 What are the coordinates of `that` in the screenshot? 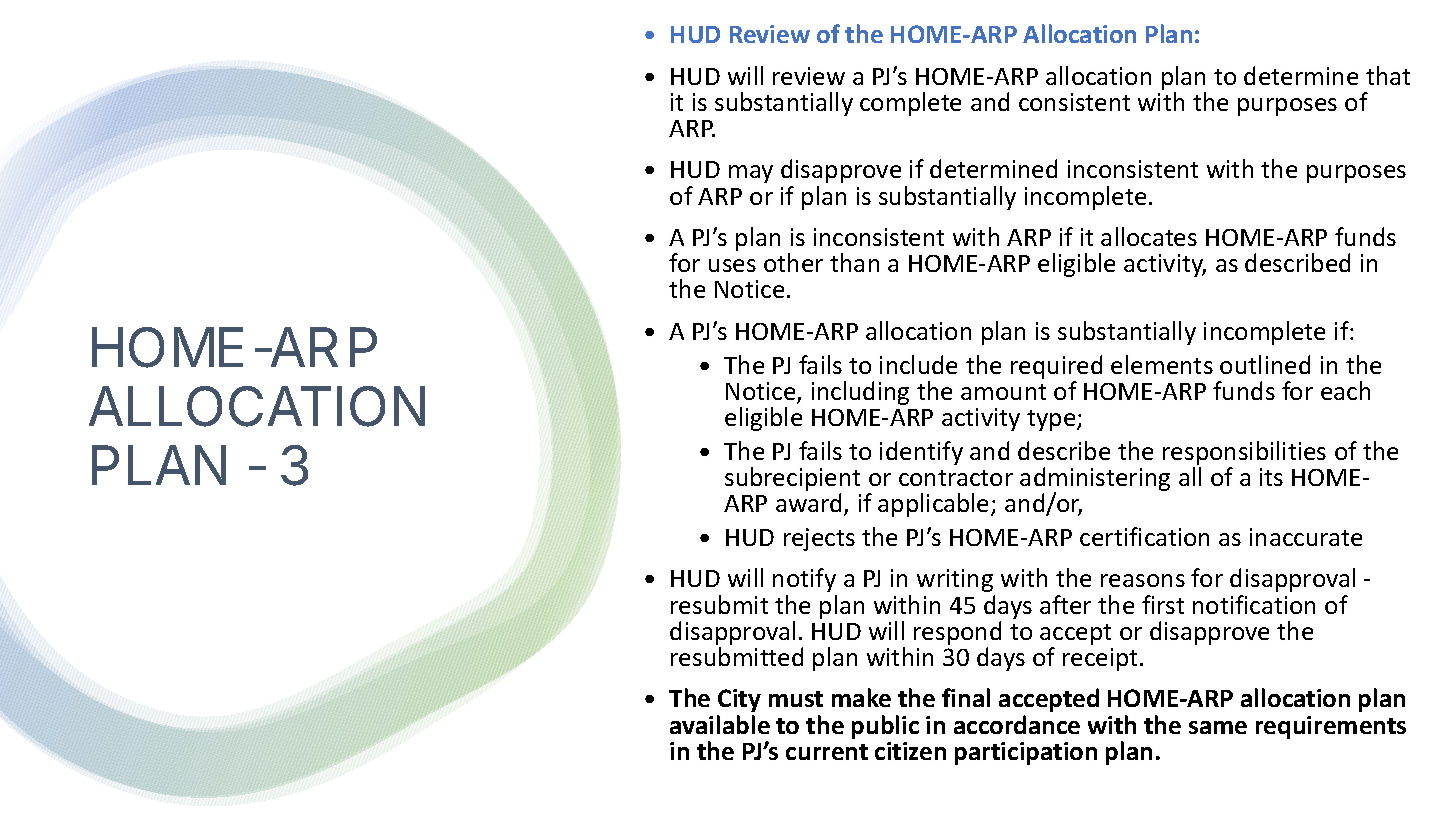 It's located at (1388, 75).
